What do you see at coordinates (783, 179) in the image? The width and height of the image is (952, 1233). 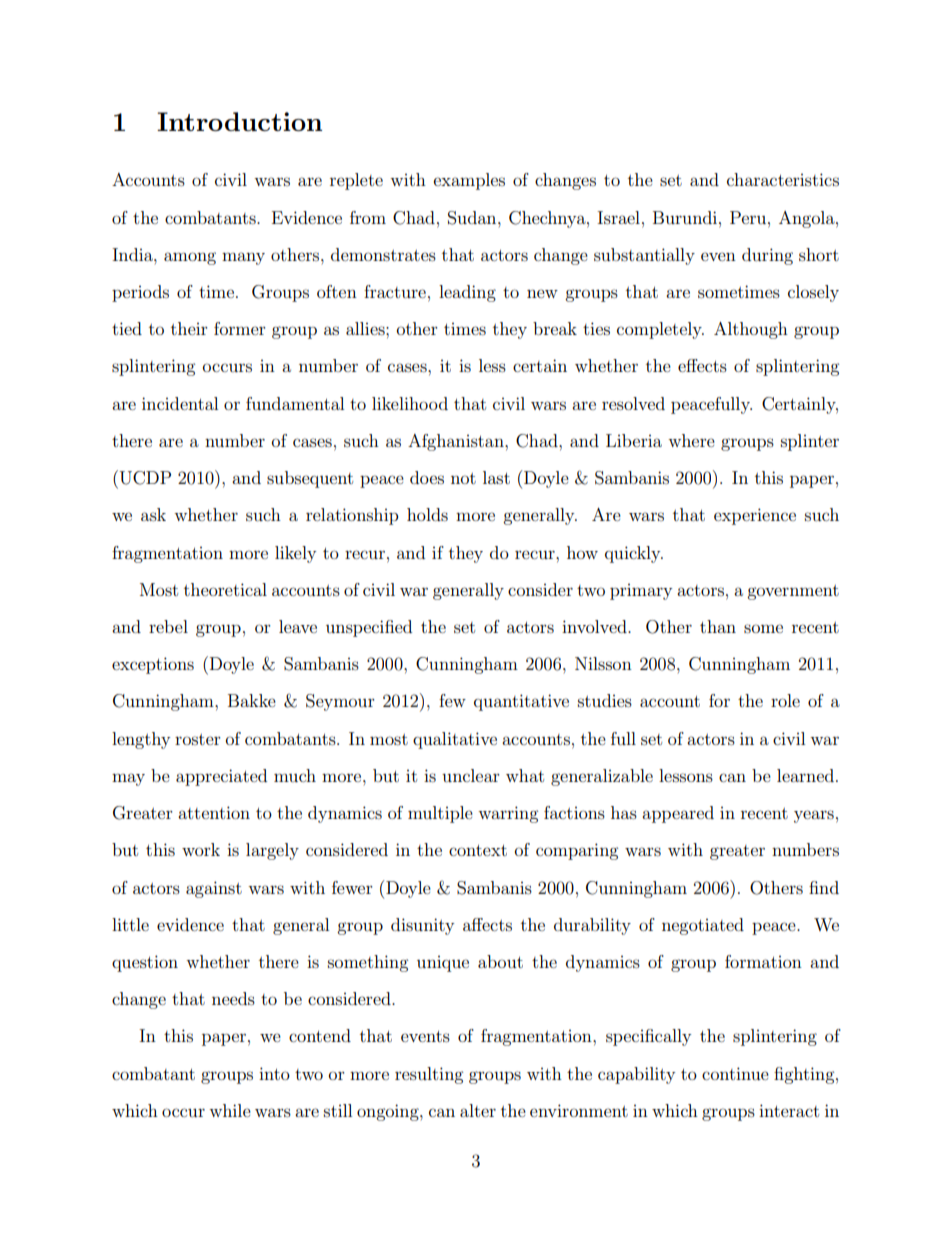 I see `characteristics` at bounding box center [783, 179].
